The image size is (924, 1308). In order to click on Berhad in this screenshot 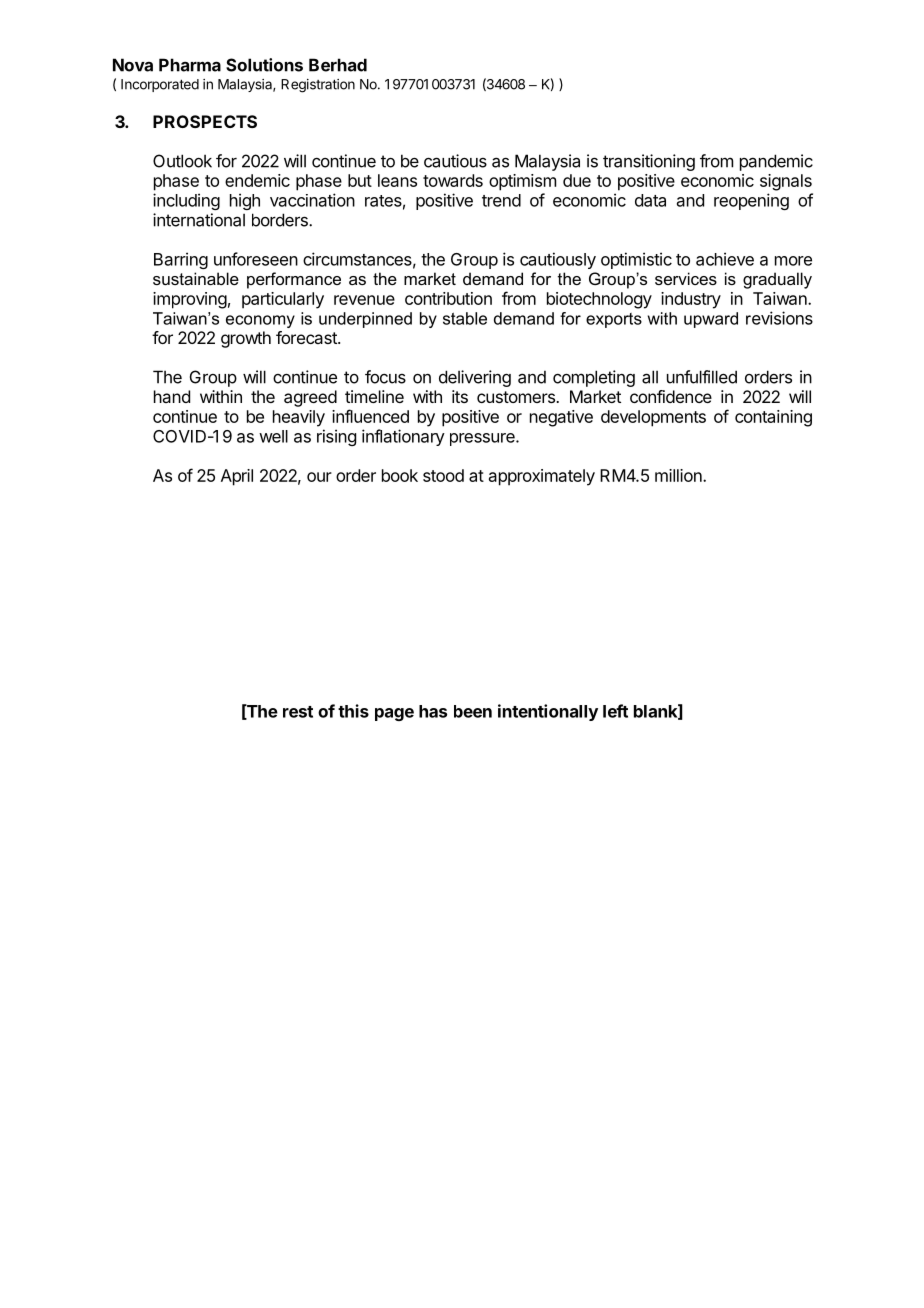, I will do `click(338, 65)`.
